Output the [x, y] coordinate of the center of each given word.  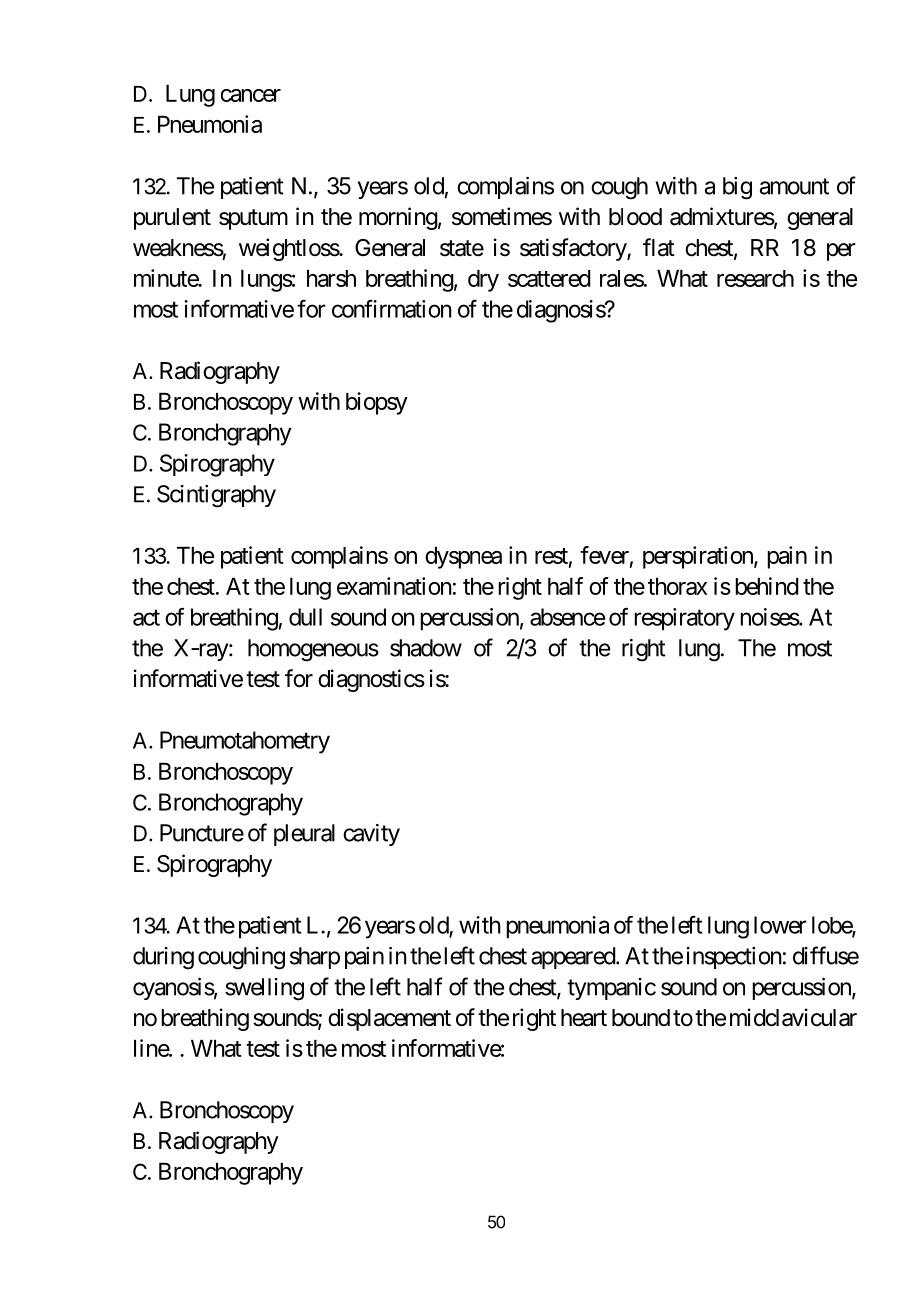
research [755, 278]
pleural [304, 835]
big [737, 188]
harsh [331, 278]
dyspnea [463, 558]
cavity [371, 835]
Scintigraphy [216, 496]
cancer [251, 95]
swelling [264, 989]
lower [780, 925]
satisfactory [574, 249]
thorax [677, 586]
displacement [389, 1019]
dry [483, 281]
